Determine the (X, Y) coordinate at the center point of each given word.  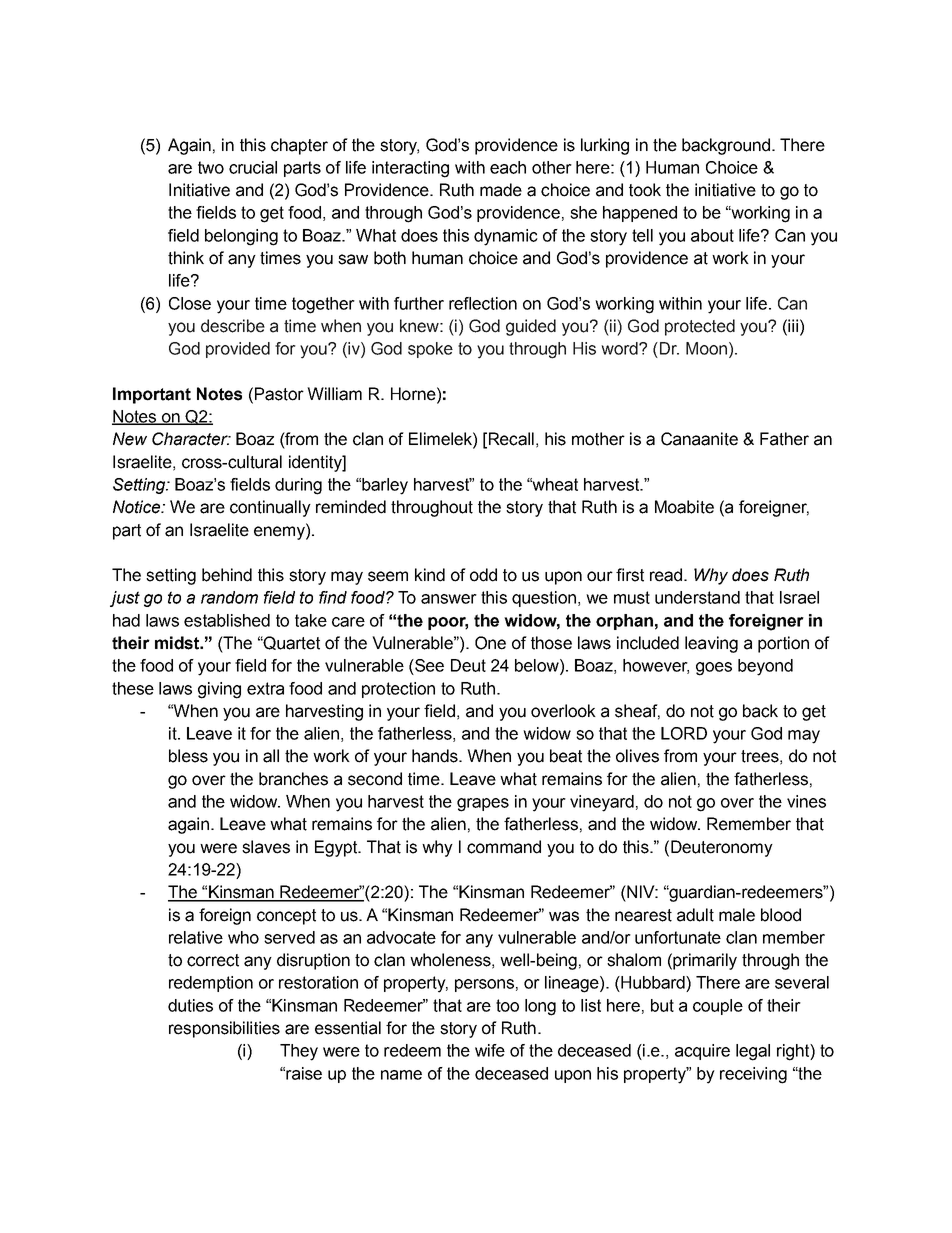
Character (191, 439)
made (501, 190)
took (645, 190)
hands (436, 756)
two (211, 167)
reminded (351, 507)
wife (490, 1050)
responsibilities (224, 1029)
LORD (684, 733)
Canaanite (699, 439)
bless (188, 756)
